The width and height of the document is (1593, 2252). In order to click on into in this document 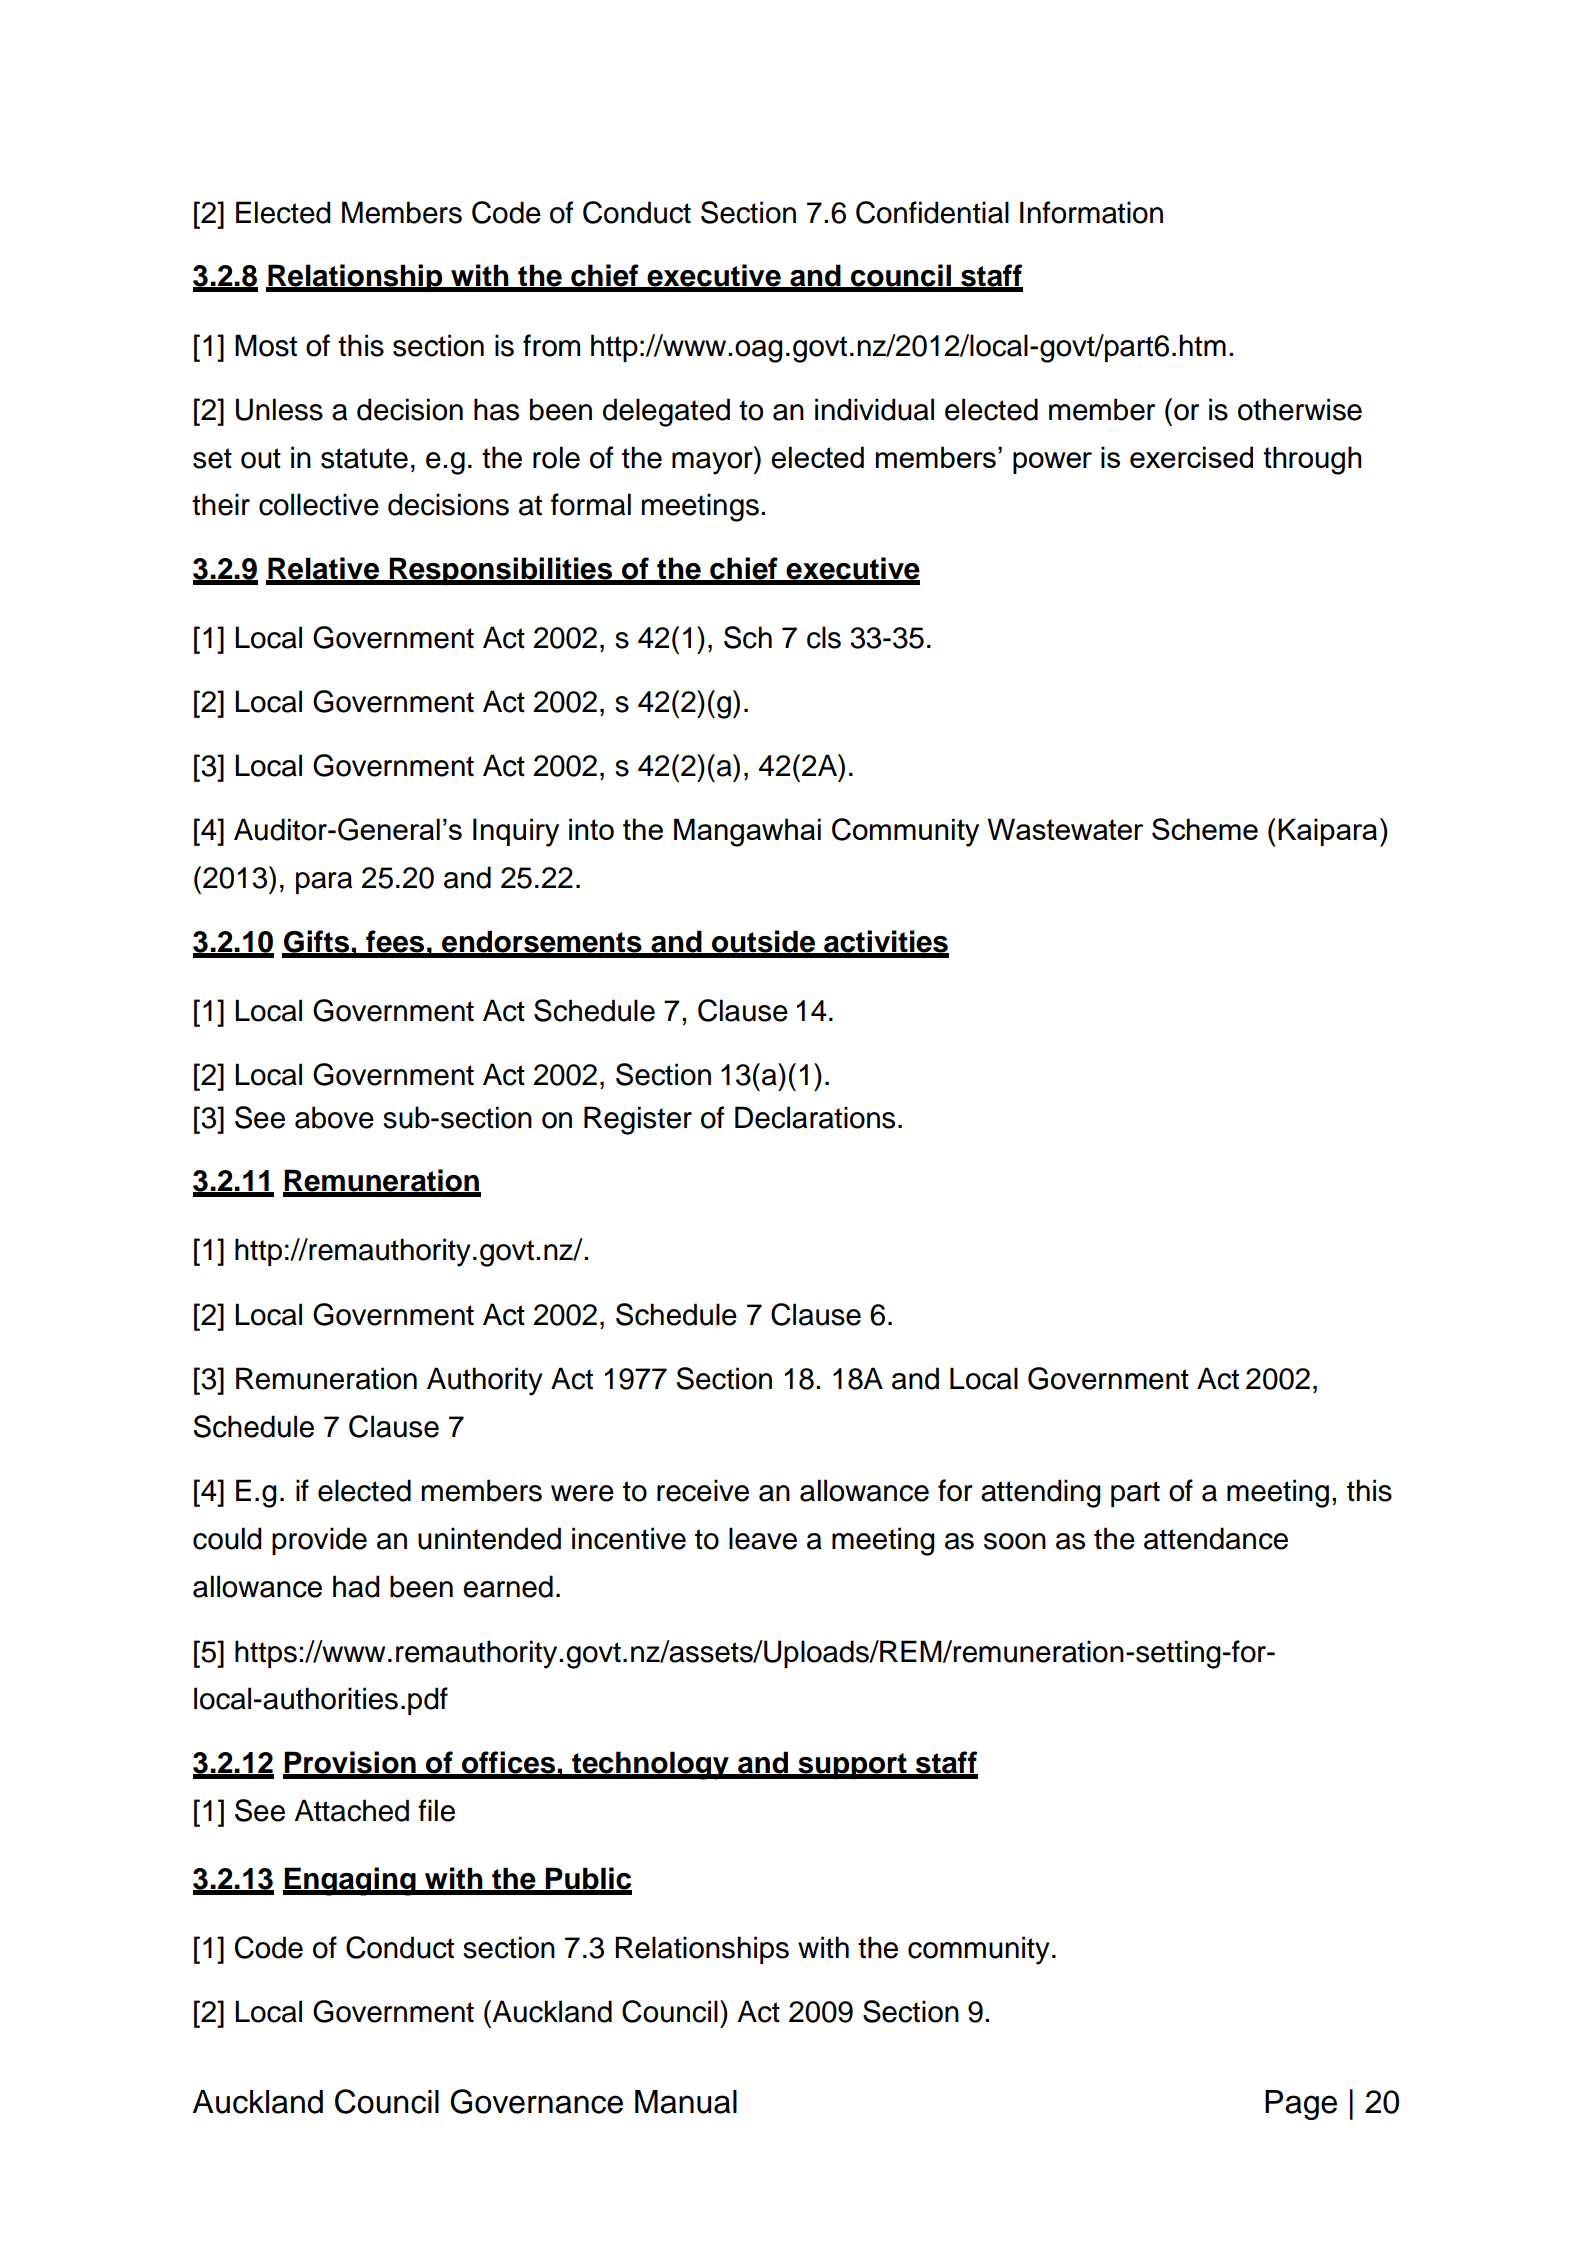, I will do `click(591, 829)`.
